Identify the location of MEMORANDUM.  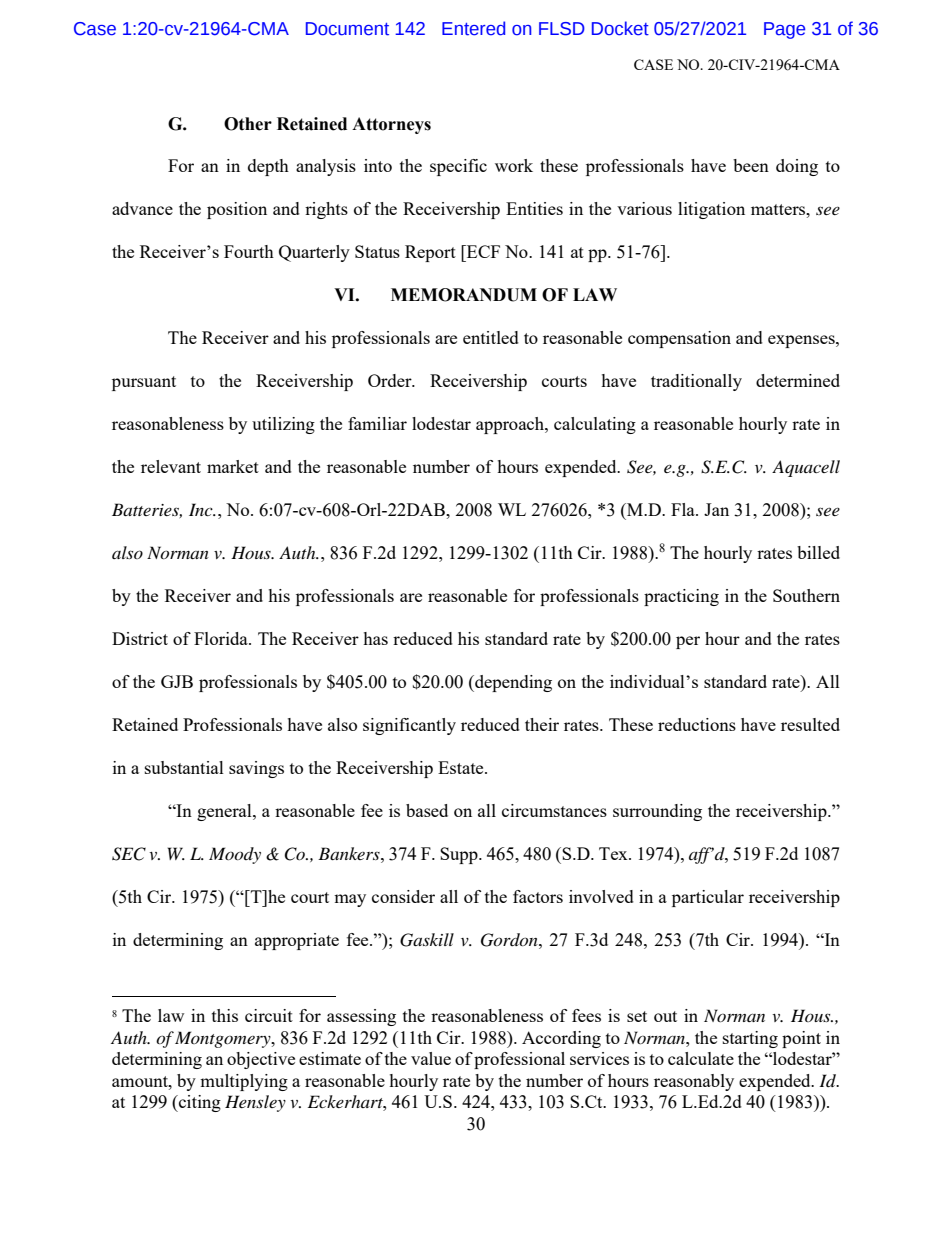
(464, 295).
